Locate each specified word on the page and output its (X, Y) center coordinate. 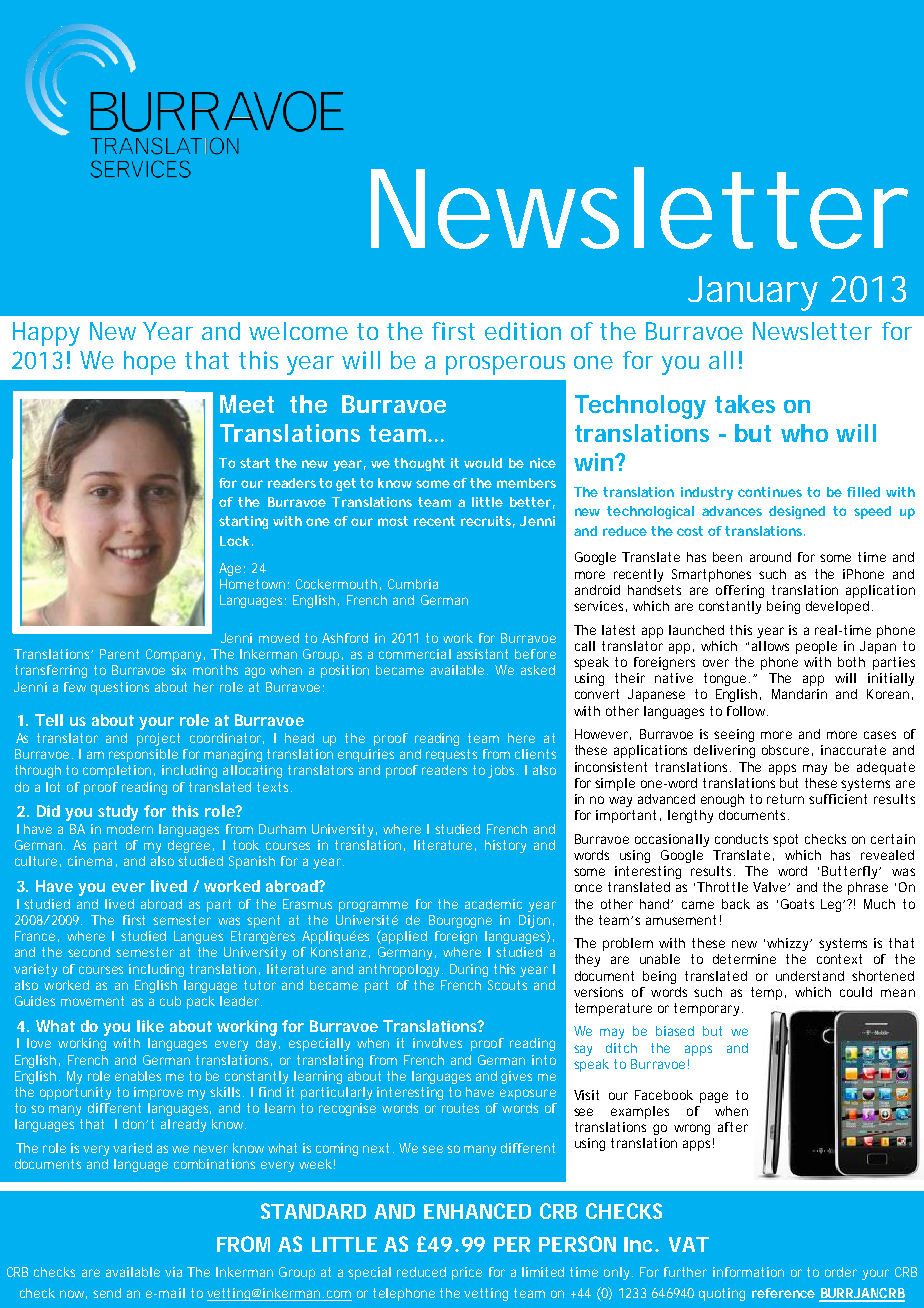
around (770, 557)
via (173, 1272)
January (753, 293)
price (467, 1273)
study (118, 813)
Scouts (507, 985)
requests (451, 755)
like (150, 1026)
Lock (234, 541)
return (785, 799)
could (856, 992)
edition (523, 331)
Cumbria (413, 584)
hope (150, 363)
